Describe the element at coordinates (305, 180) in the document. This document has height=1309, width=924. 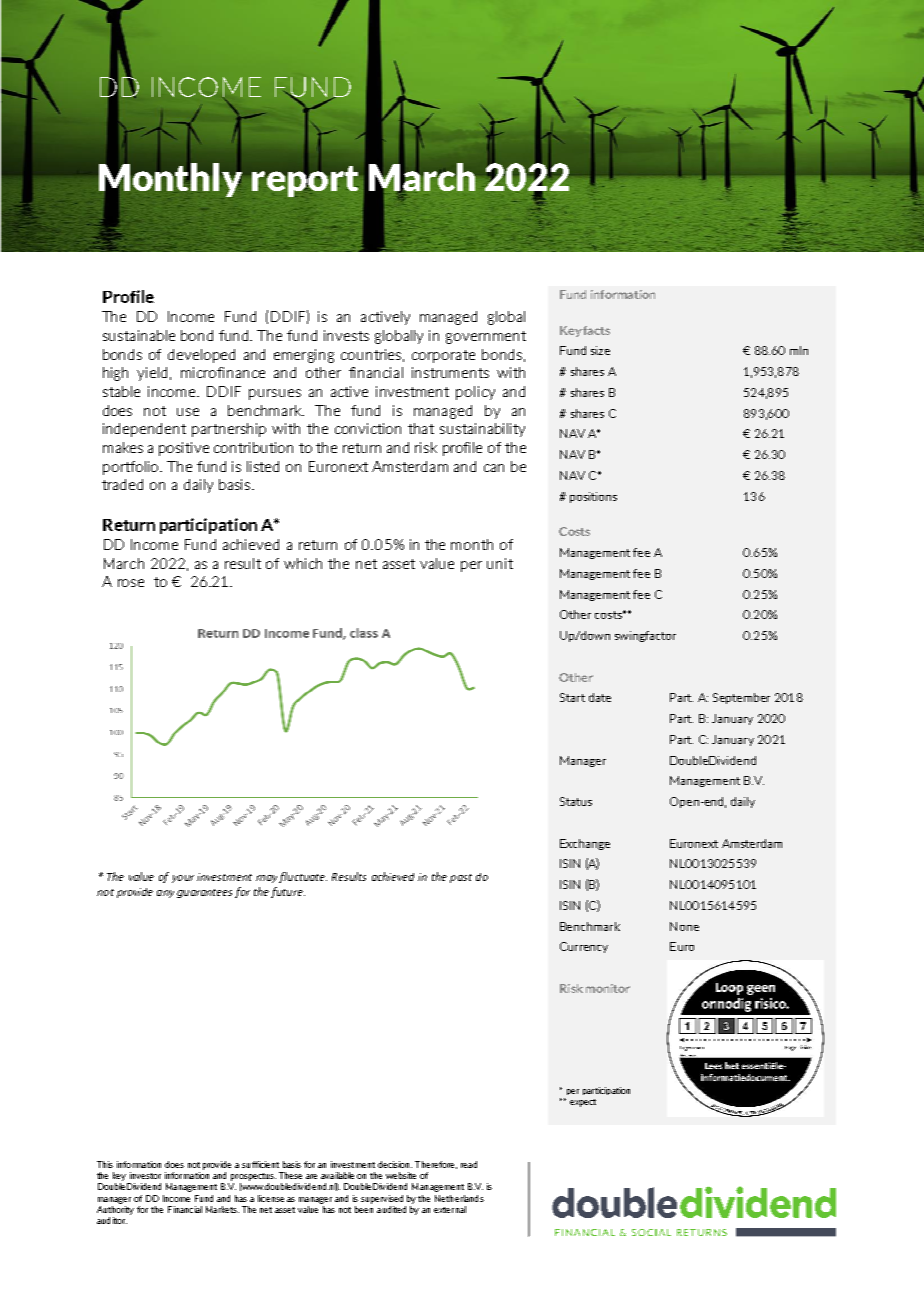
I see `report` at that location.
